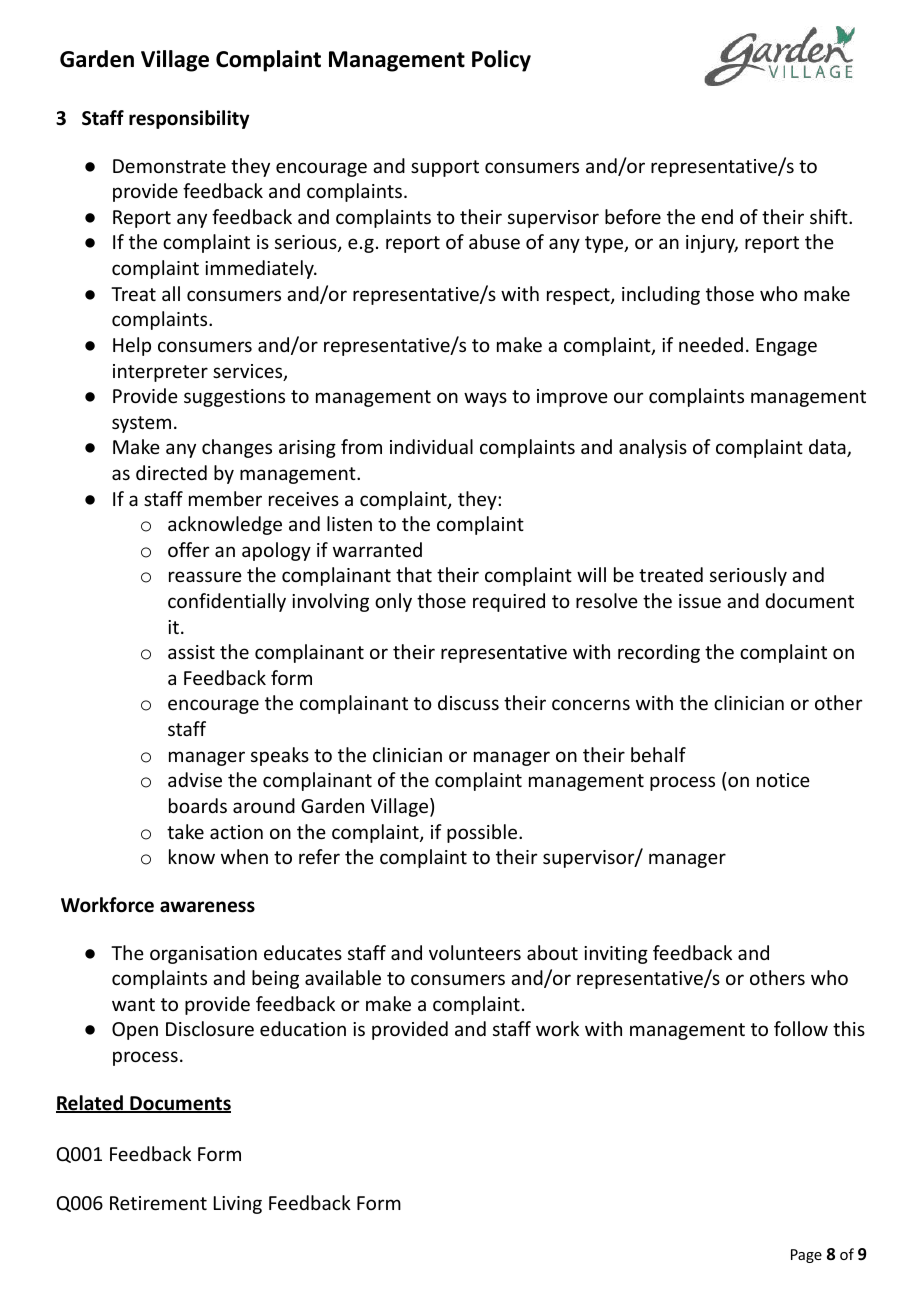  What do you see at coordinates (700, 601) in the page?
I see `issue` at bounding box center [700, 601].
